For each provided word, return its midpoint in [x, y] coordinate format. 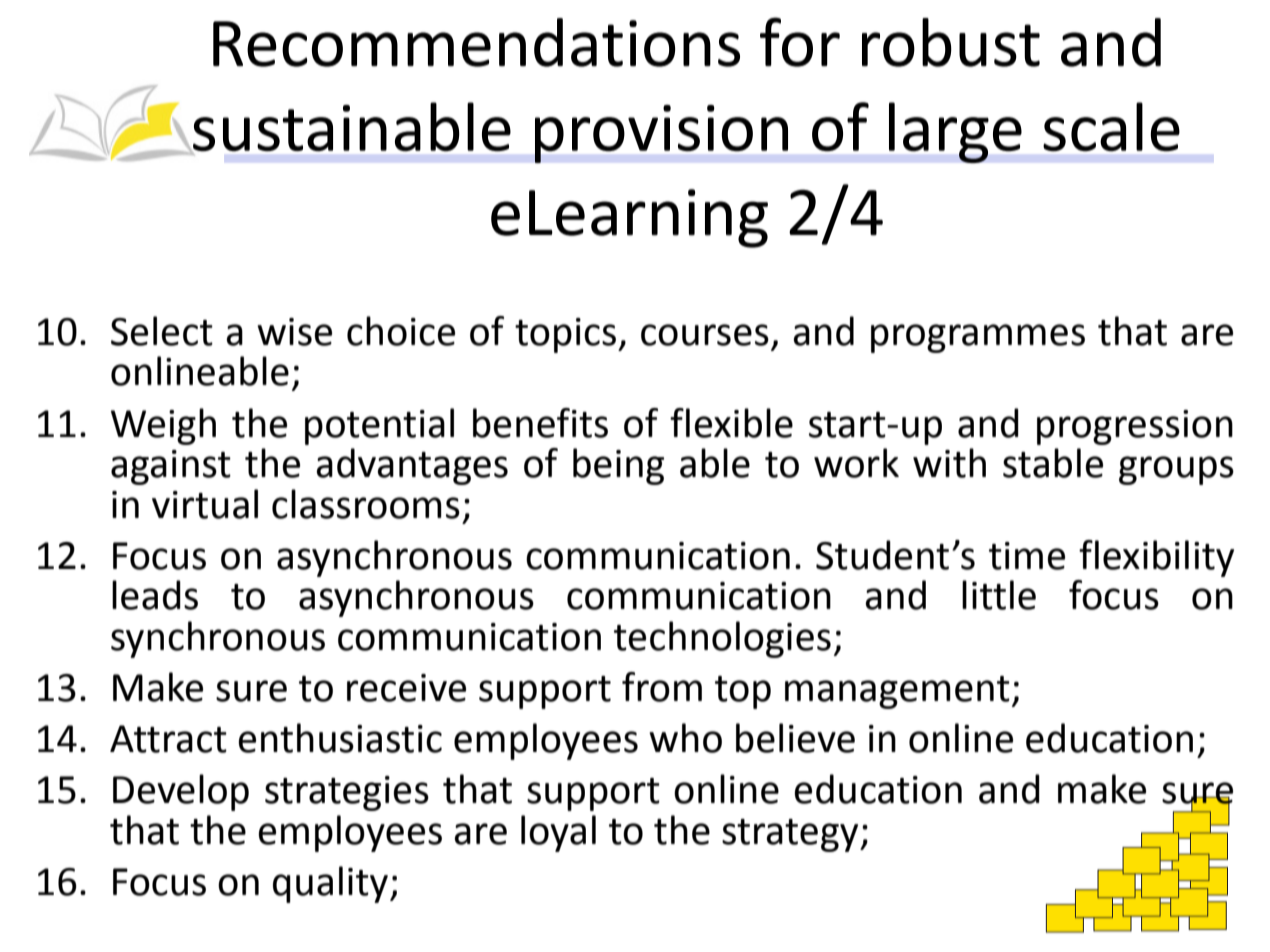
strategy [791, 835]
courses [705, 335]
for [800, 42]
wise [294, 332]
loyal [558, 833]
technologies [722, 639]
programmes [978, 338]
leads [155, 595]
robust [951, 42]
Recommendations [476, 42]
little [999, 595]
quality [330, 884]
